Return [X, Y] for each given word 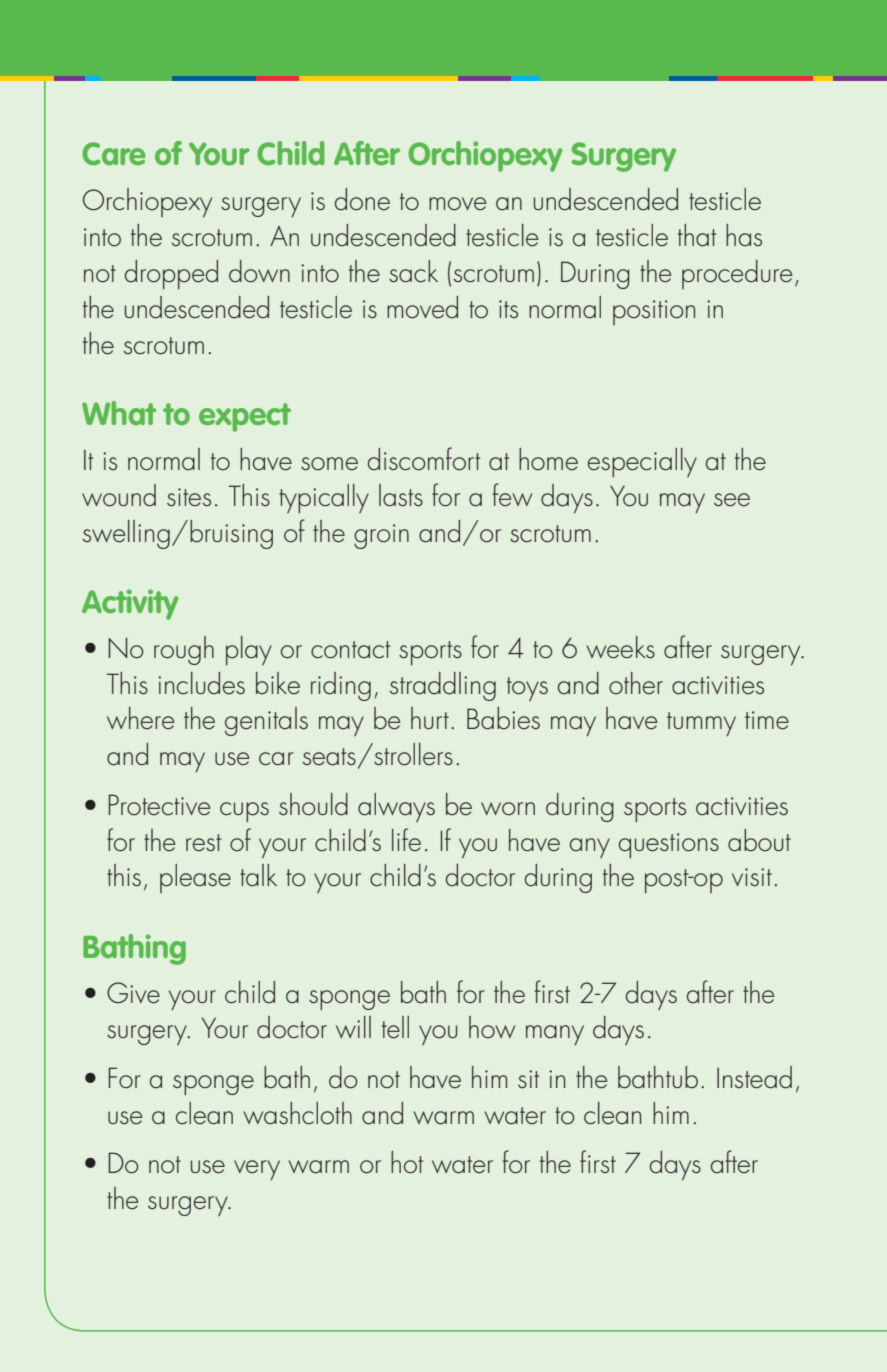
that [697, 235]
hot [407, 1162]
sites [189, 497]
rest [203, 843]
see [732, 500]
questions [669, 846]
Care [114, 153]
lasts [401, 495]
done [362, 199]
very [257, 1170]
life [406, 840]
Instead [754, 1077]
